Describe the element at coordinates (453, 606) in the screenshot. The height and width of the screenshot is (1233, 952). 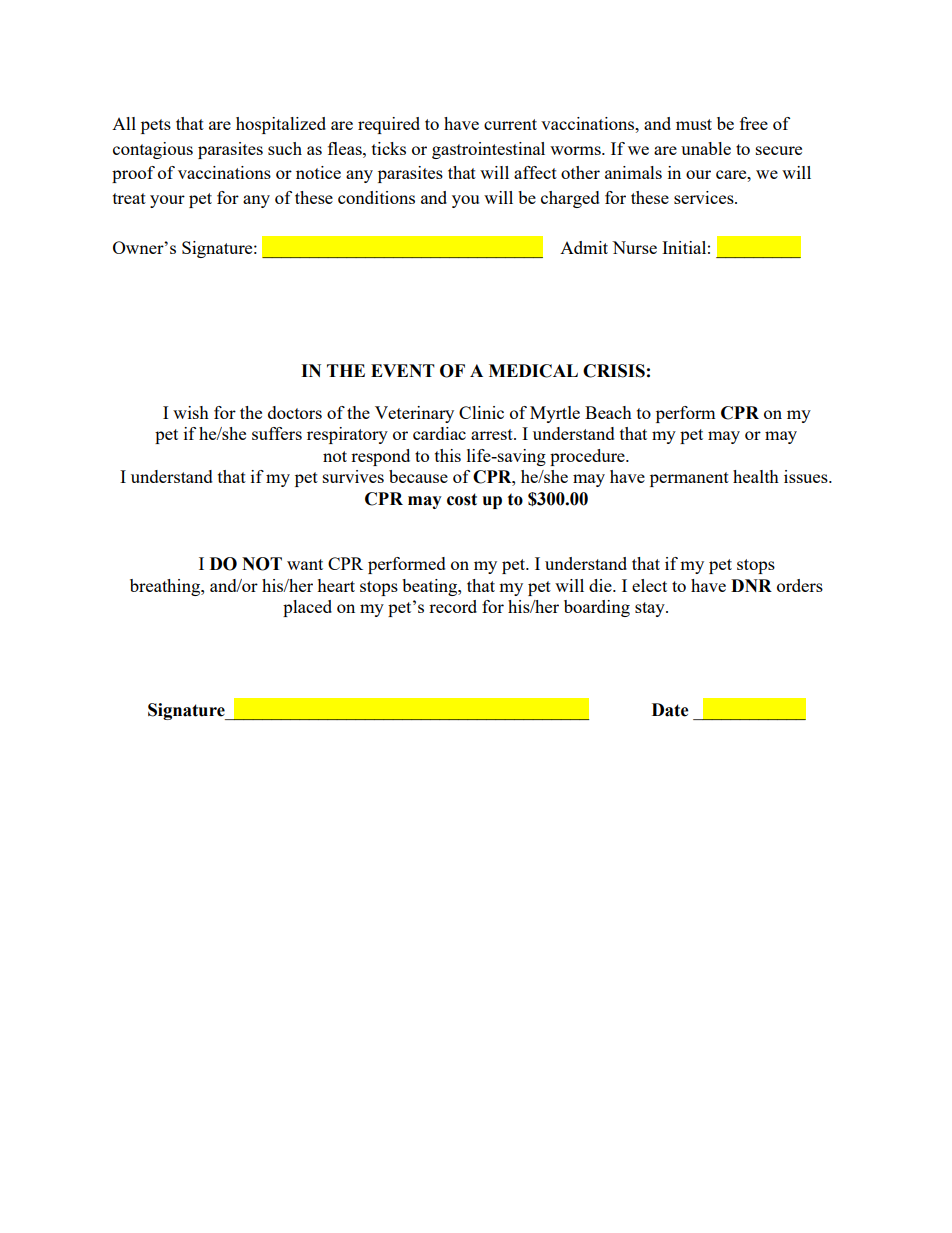
I see `record` at that location.
